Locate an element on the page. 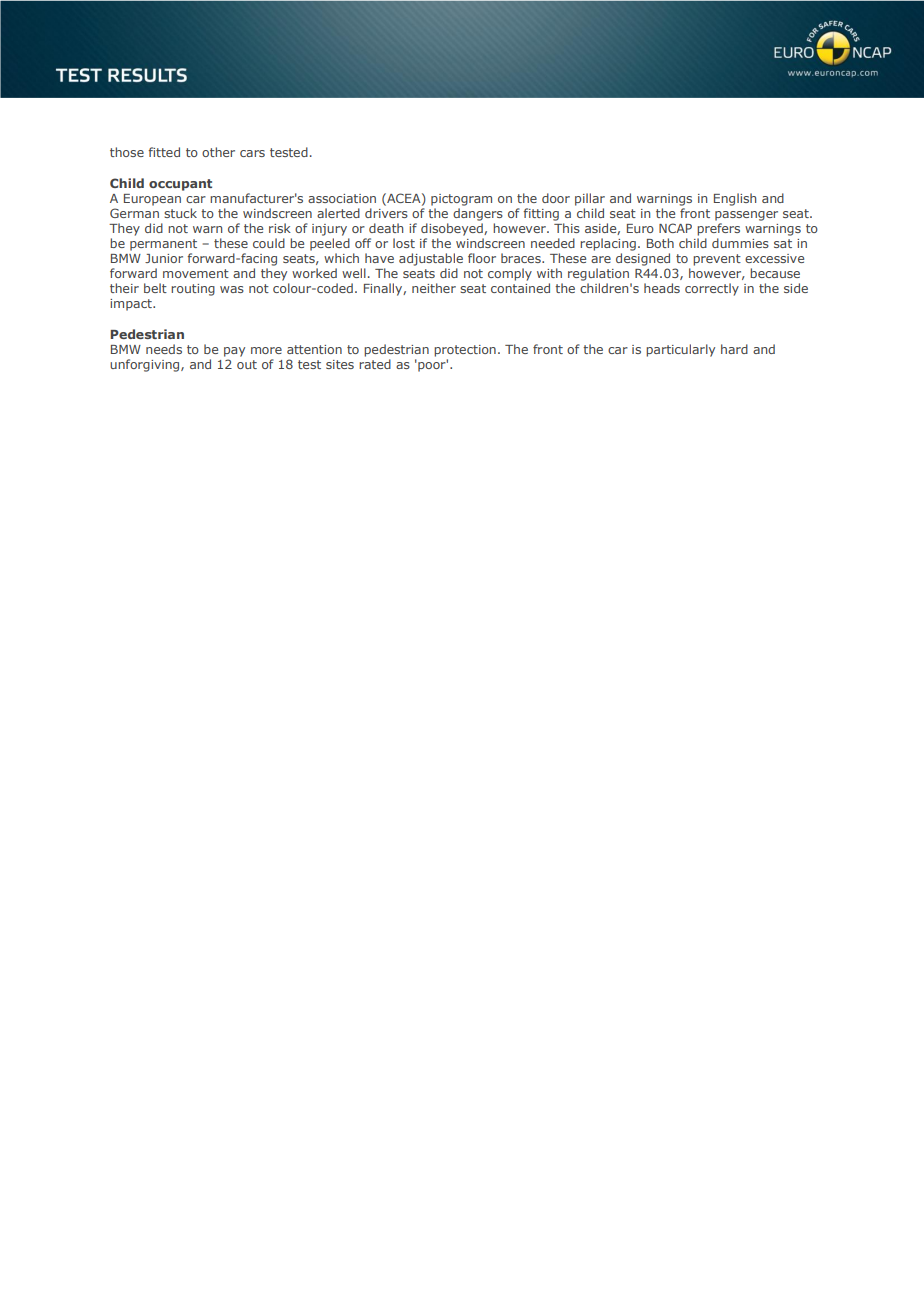  correctly is located at coordinates (712, 289).
